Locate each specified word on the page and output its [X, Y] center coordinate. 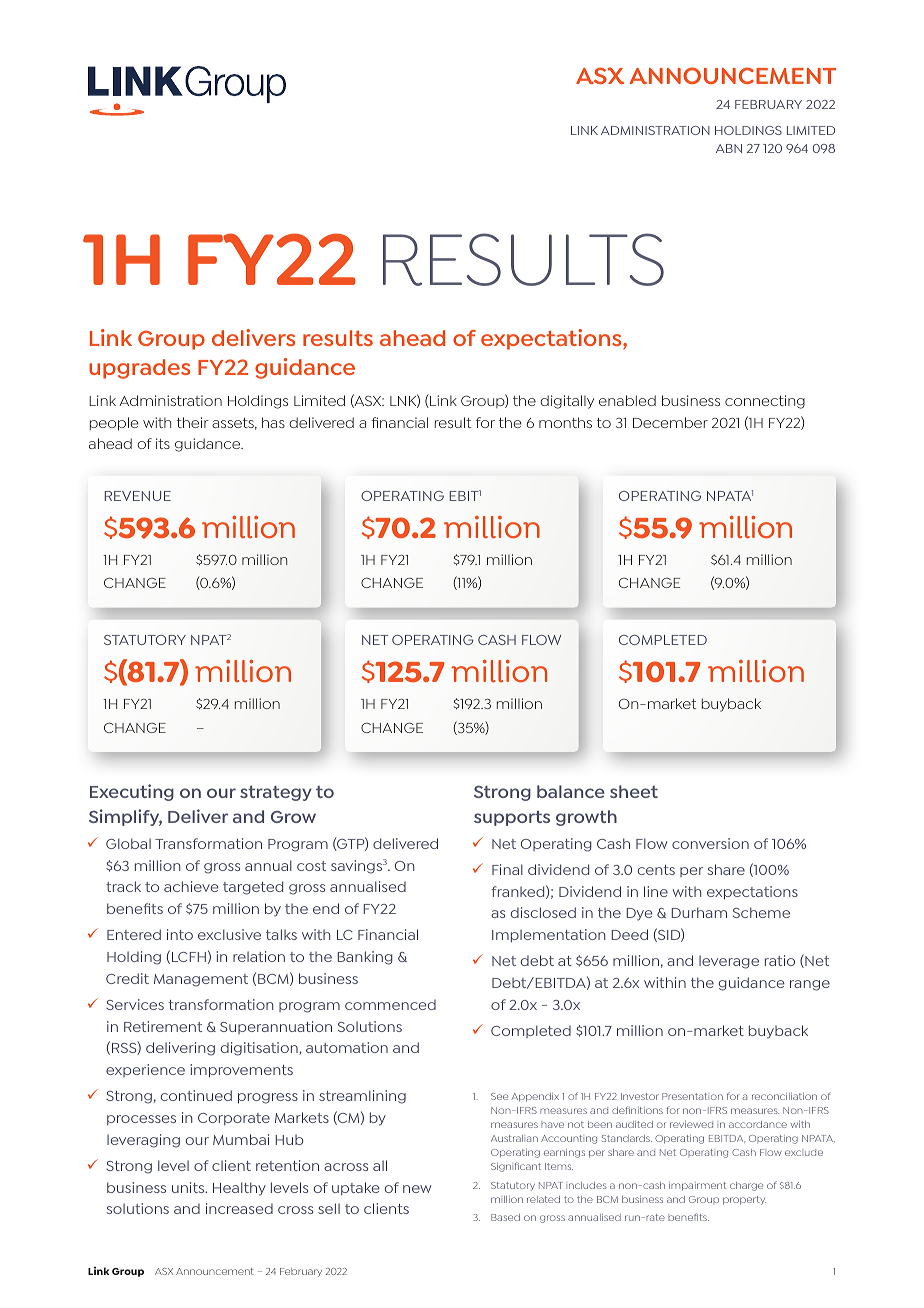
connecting [765, 402]
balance [571, 791]
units [189, 1187]
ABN [729, 148]
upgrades [139, 369]
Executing [132, 792]
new [417, 1189]
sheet [634, 791]
